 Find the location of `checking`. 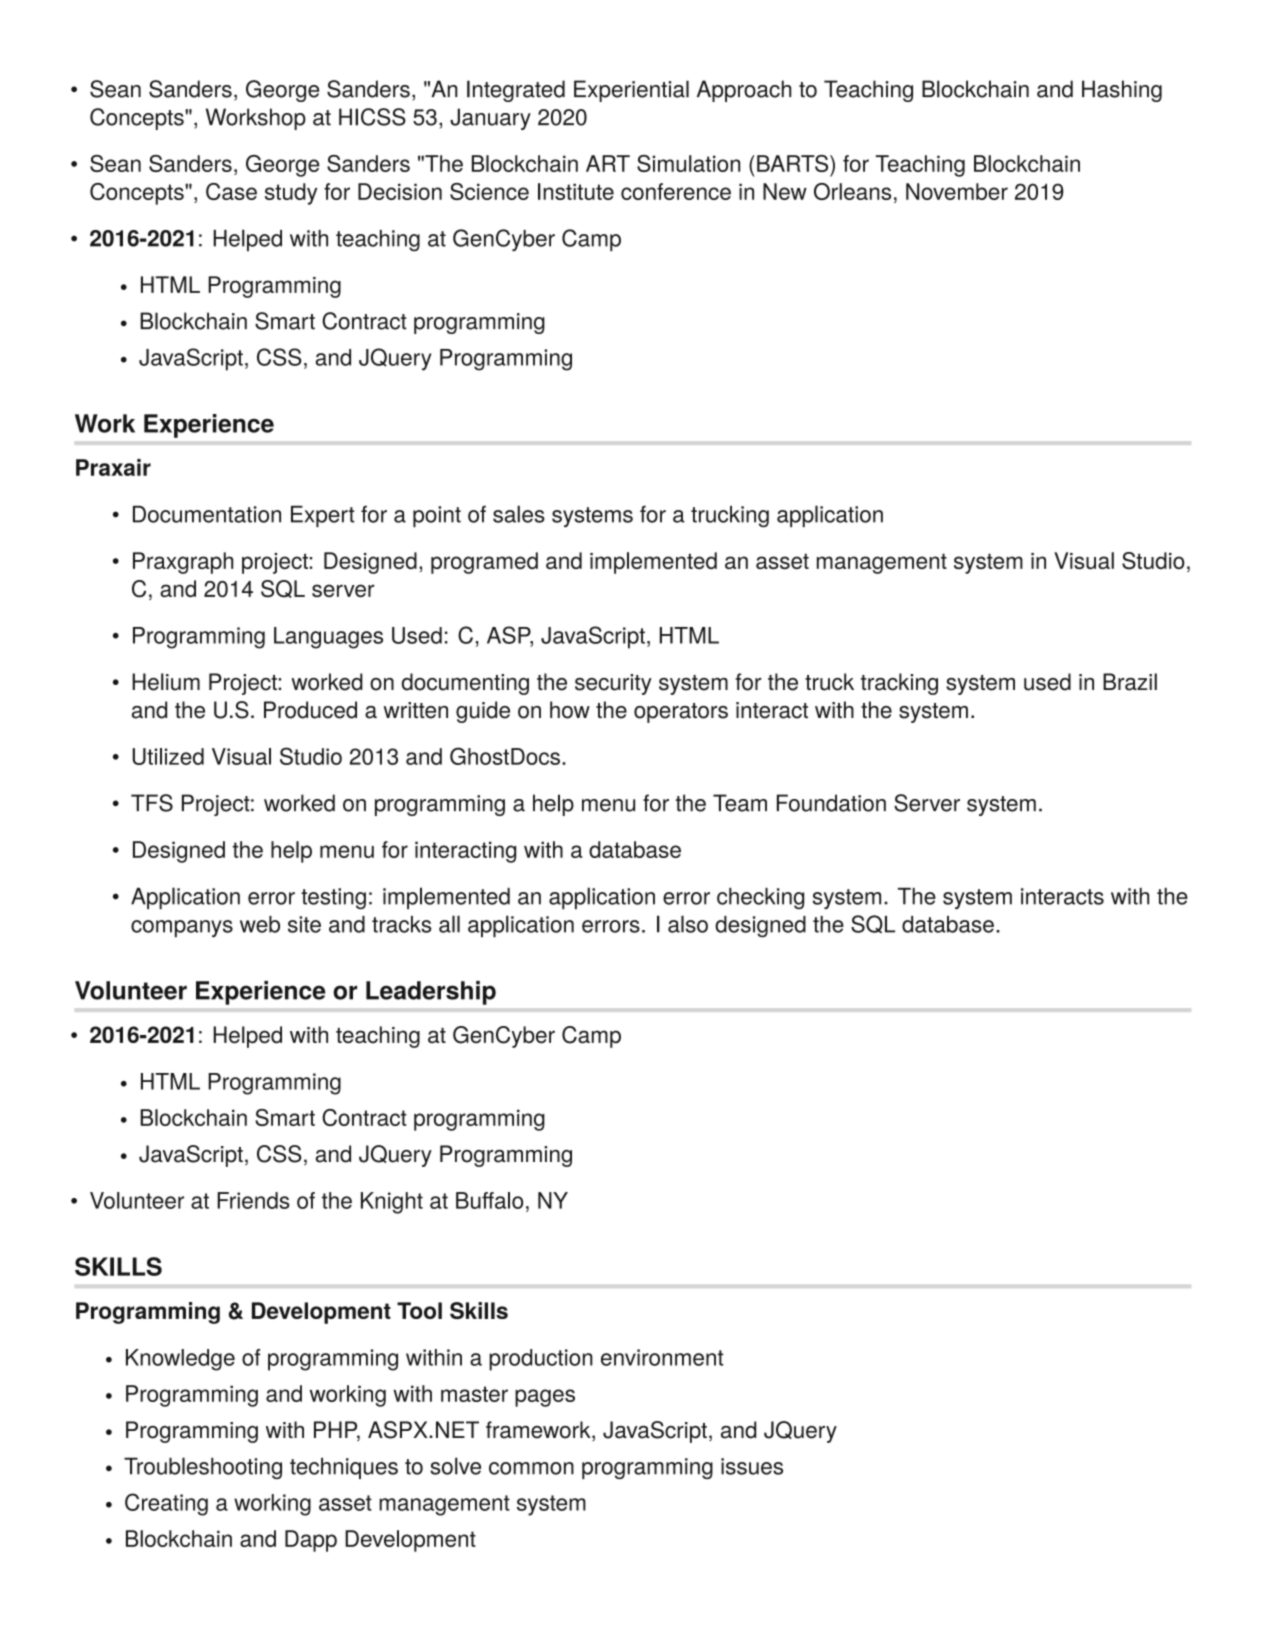

checking is located at coordinates (760, 898).
